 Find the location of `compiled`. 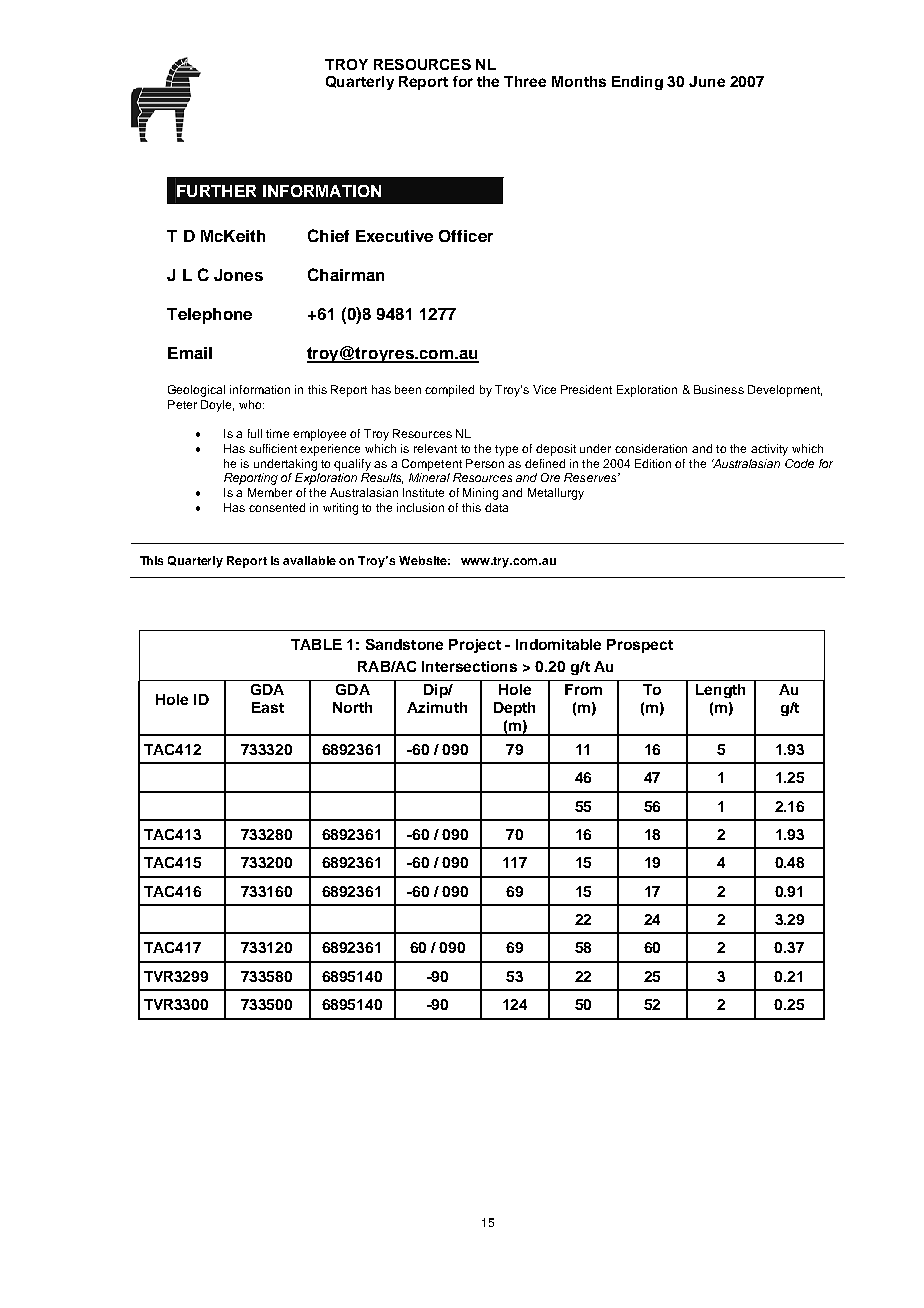

compiled is located at coordinates (449, 391).
